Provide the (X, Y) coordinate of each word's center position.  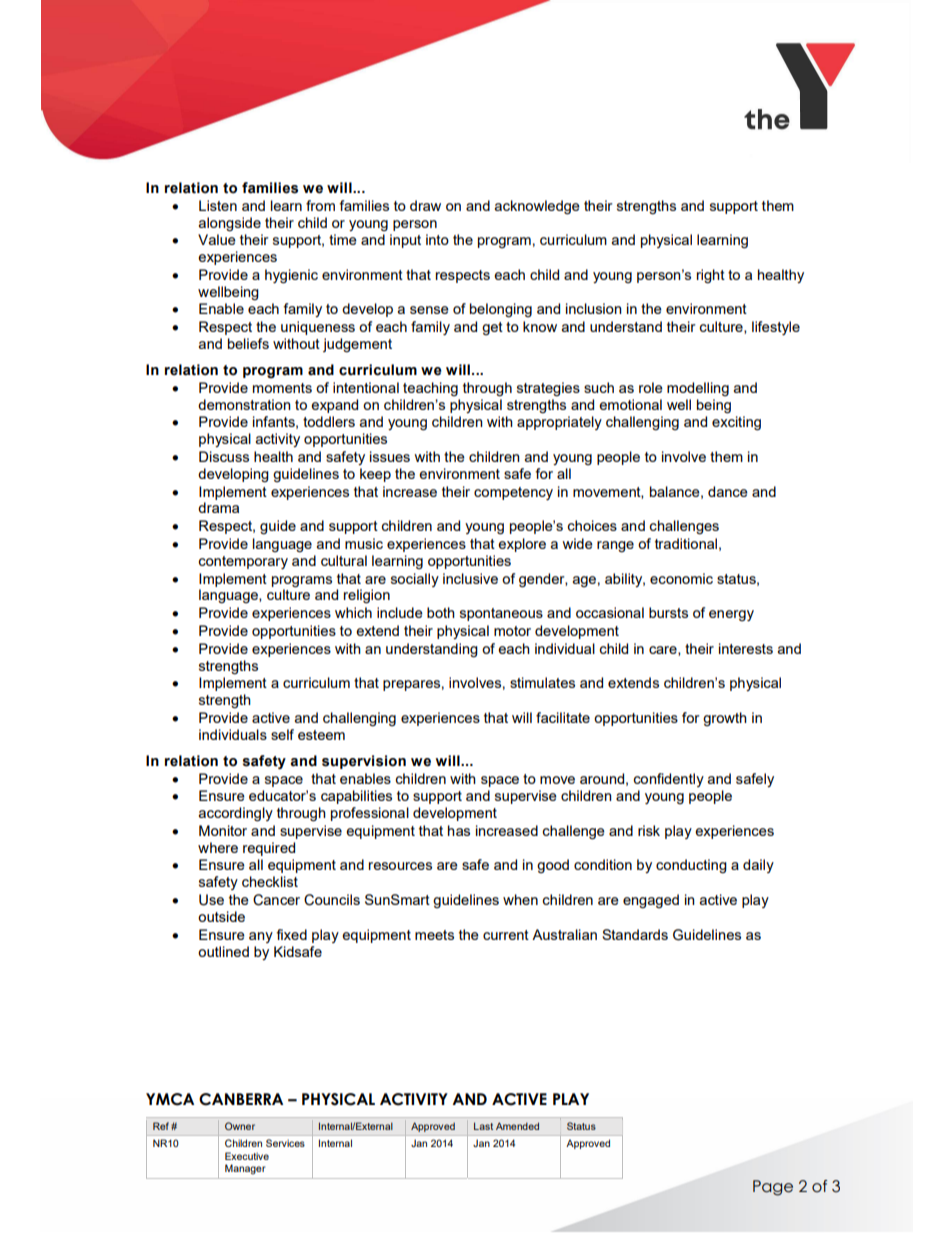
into (437, 239)
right (711, 276)
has (459, 830)
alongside (230, 224)
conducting (691, 866)
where (218, 847)
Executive (247, 1156)
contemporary (243, 562)
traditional (686, 543)
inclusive (470, 578)
